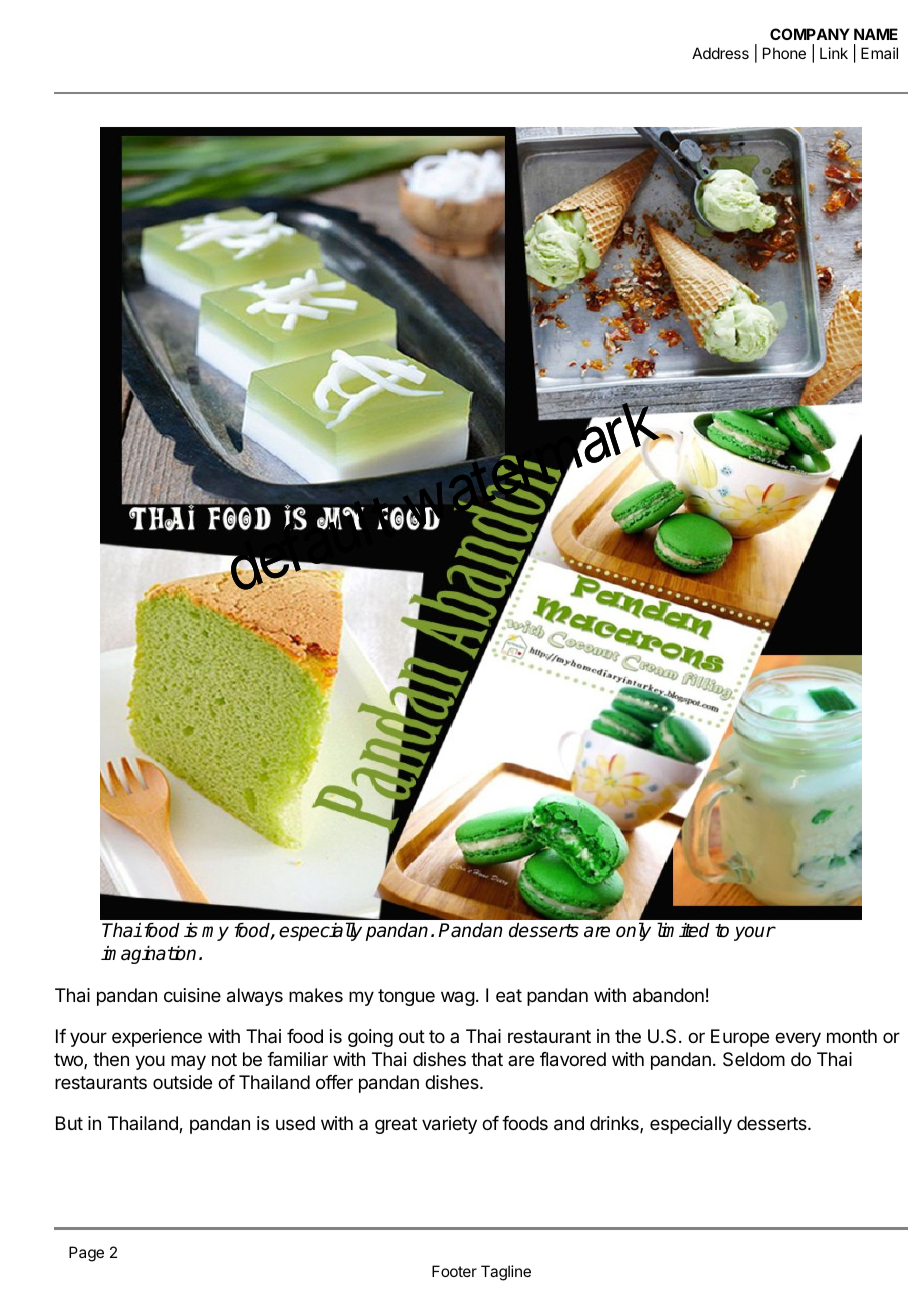 This page has width=924, height=1308. Describe the element at coordinates (148, 955) in the page. I see `imagination` at that location.
